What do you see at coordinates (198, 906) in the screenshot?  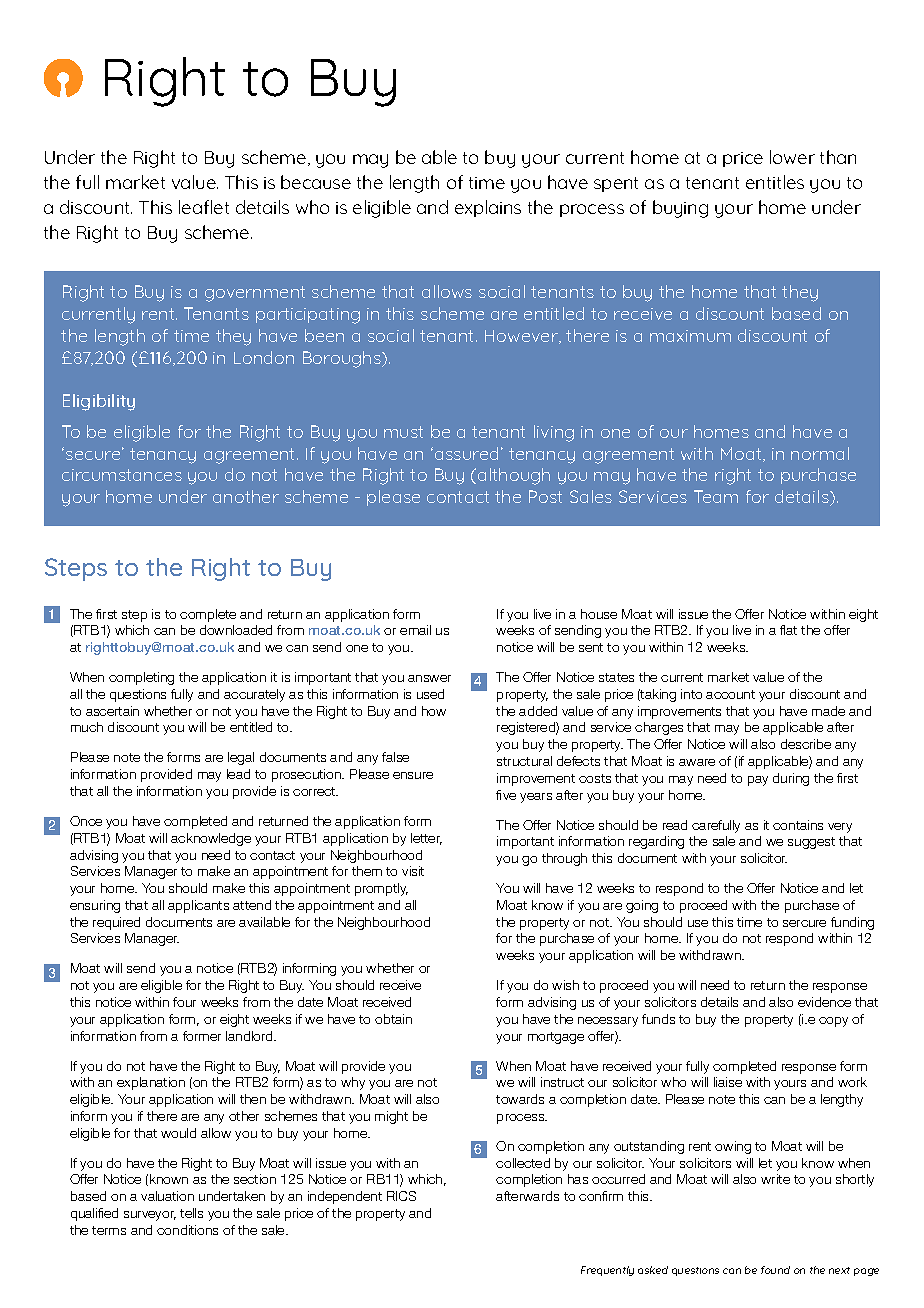 I see `applicants` at bounding box center [198, 906].
